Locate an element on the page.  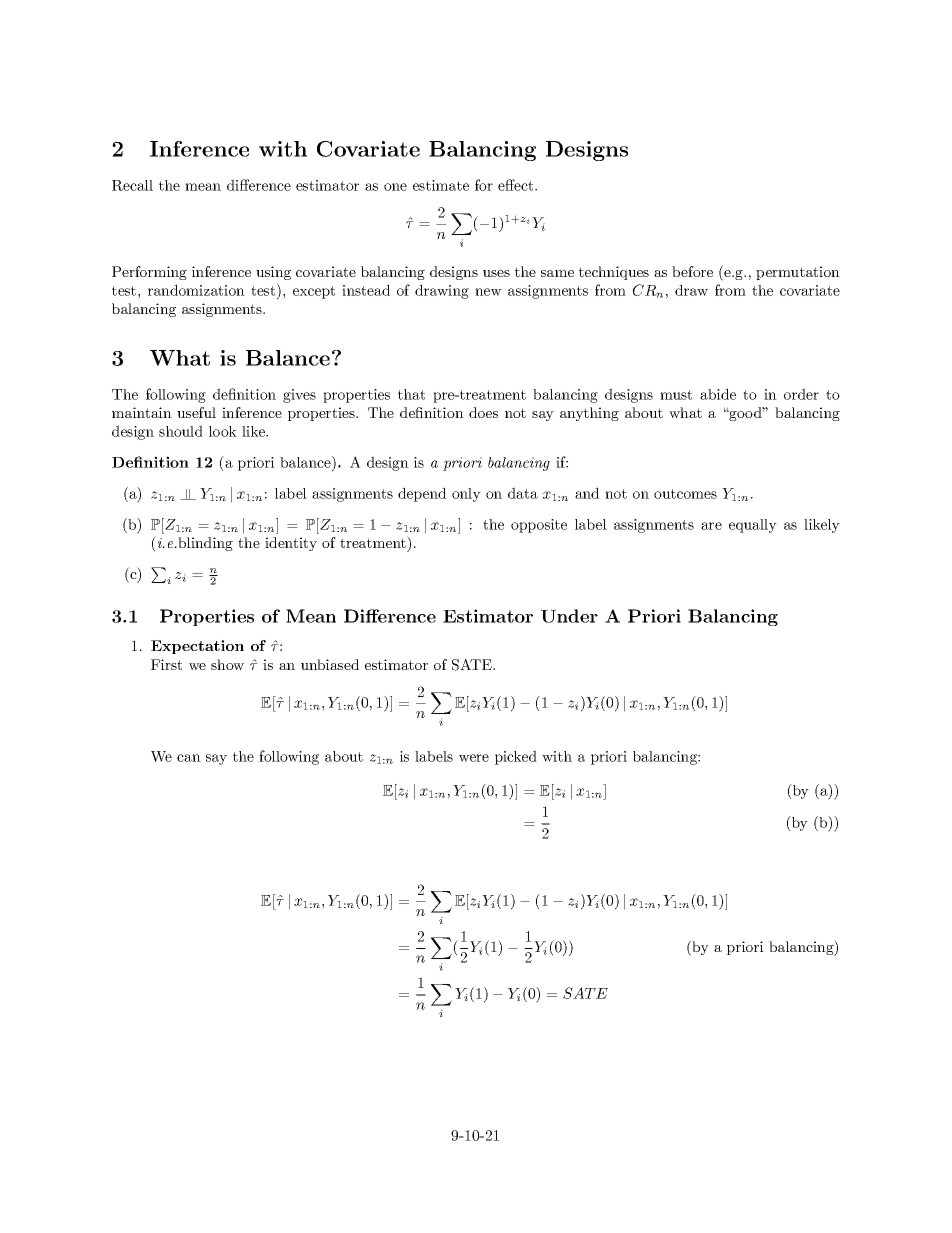
estimate is located at coordinates (441, 185).
